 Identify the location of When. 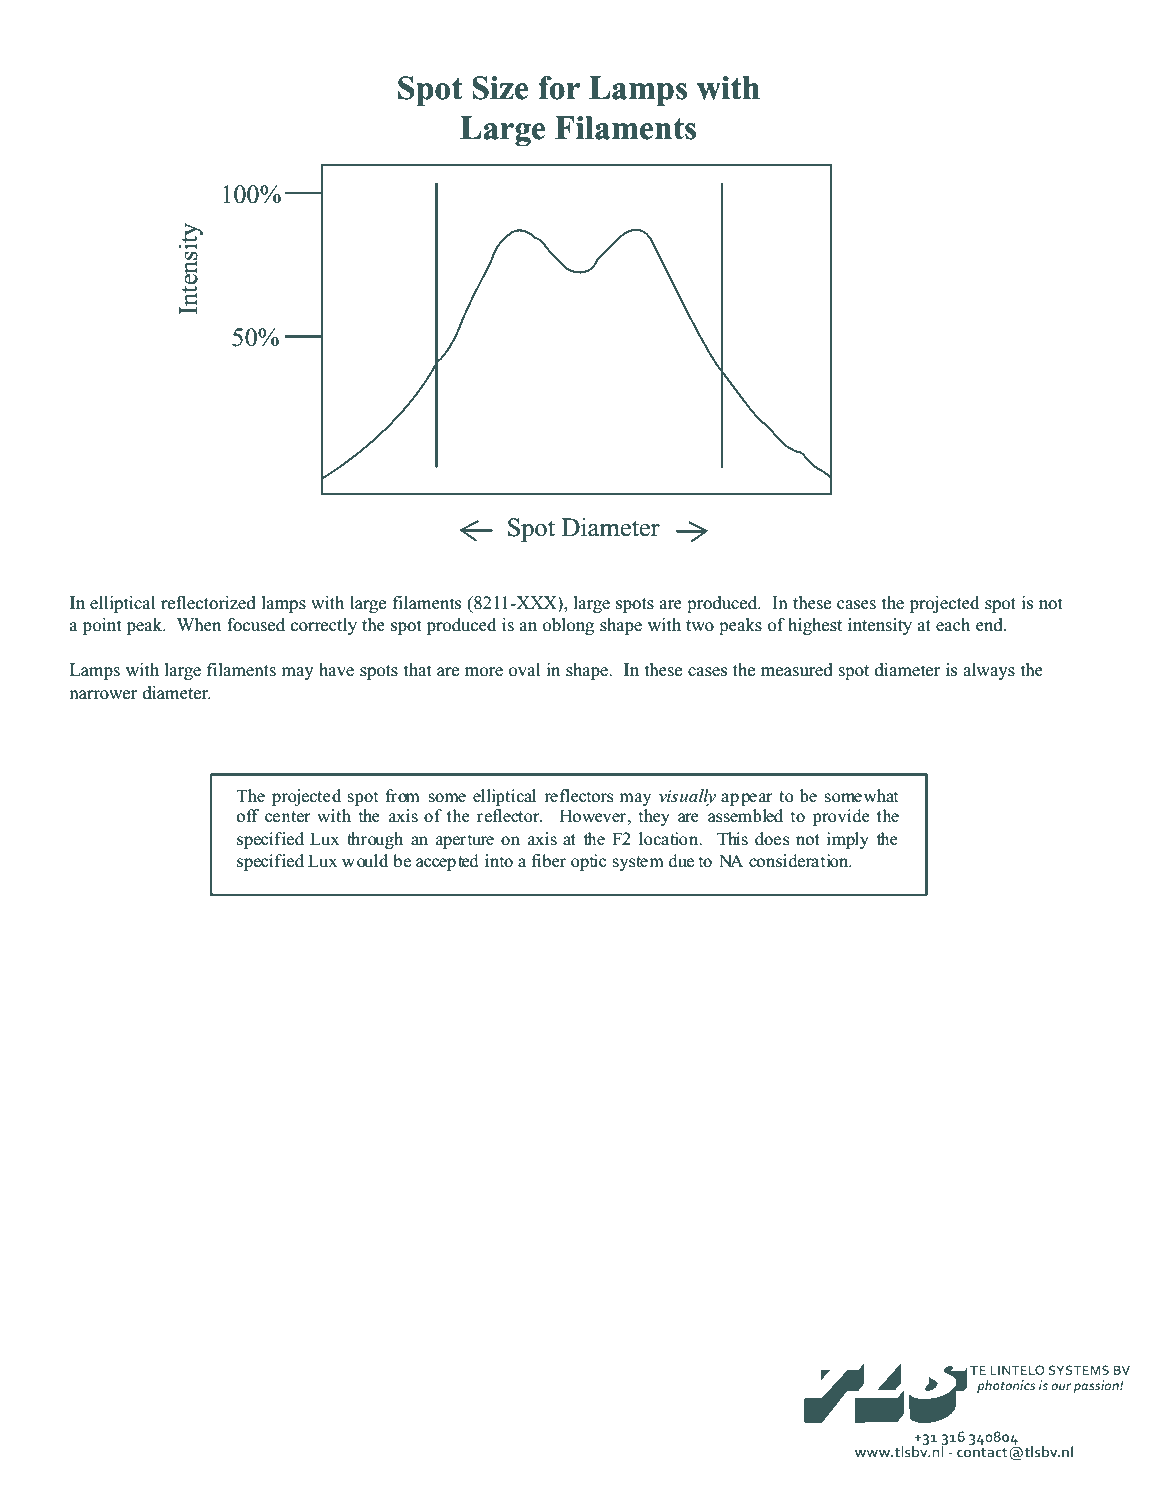
(199, 624).
